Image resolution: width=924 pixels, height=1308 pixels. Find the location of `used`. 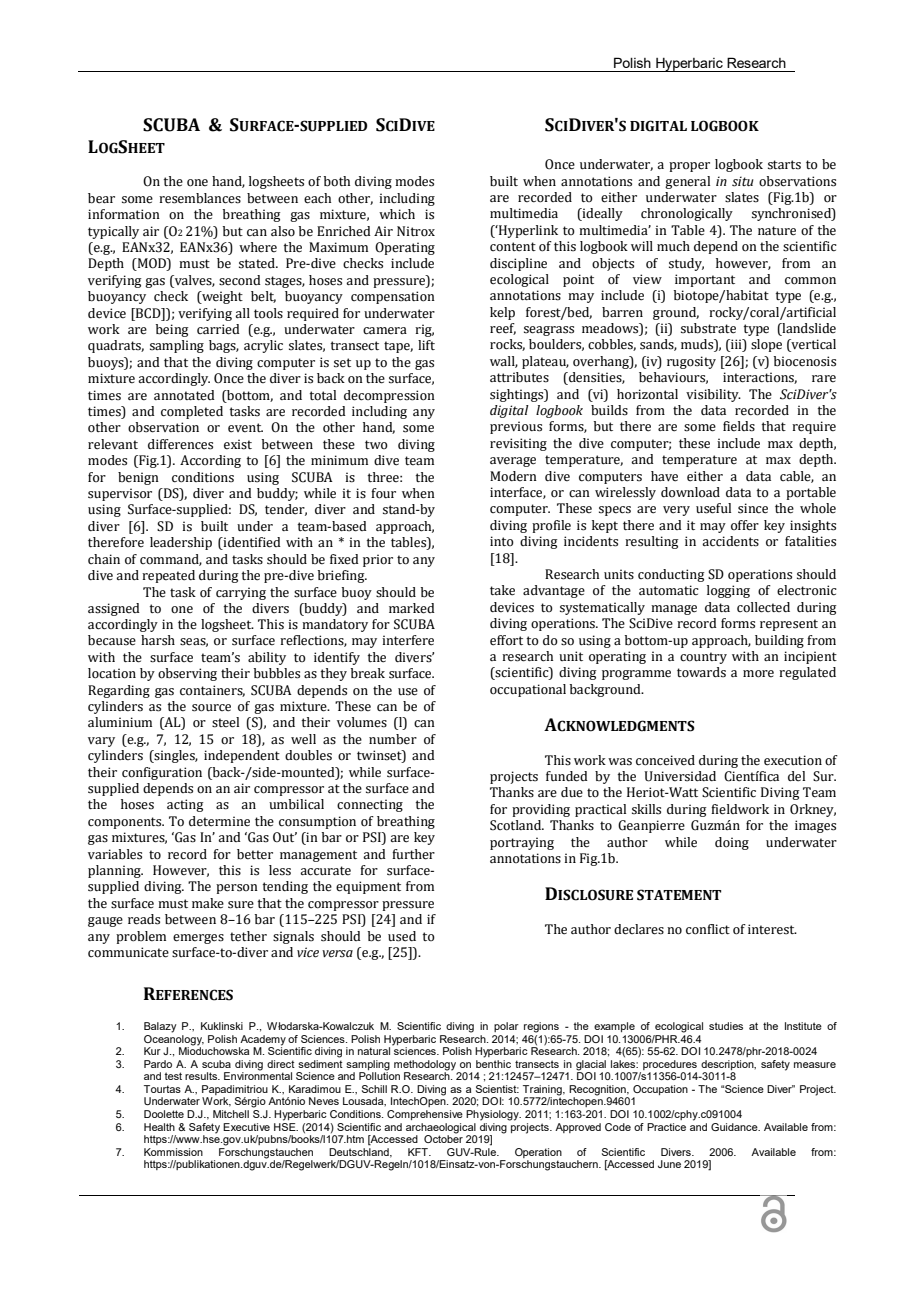

used is located at coordinates (402, 936).
